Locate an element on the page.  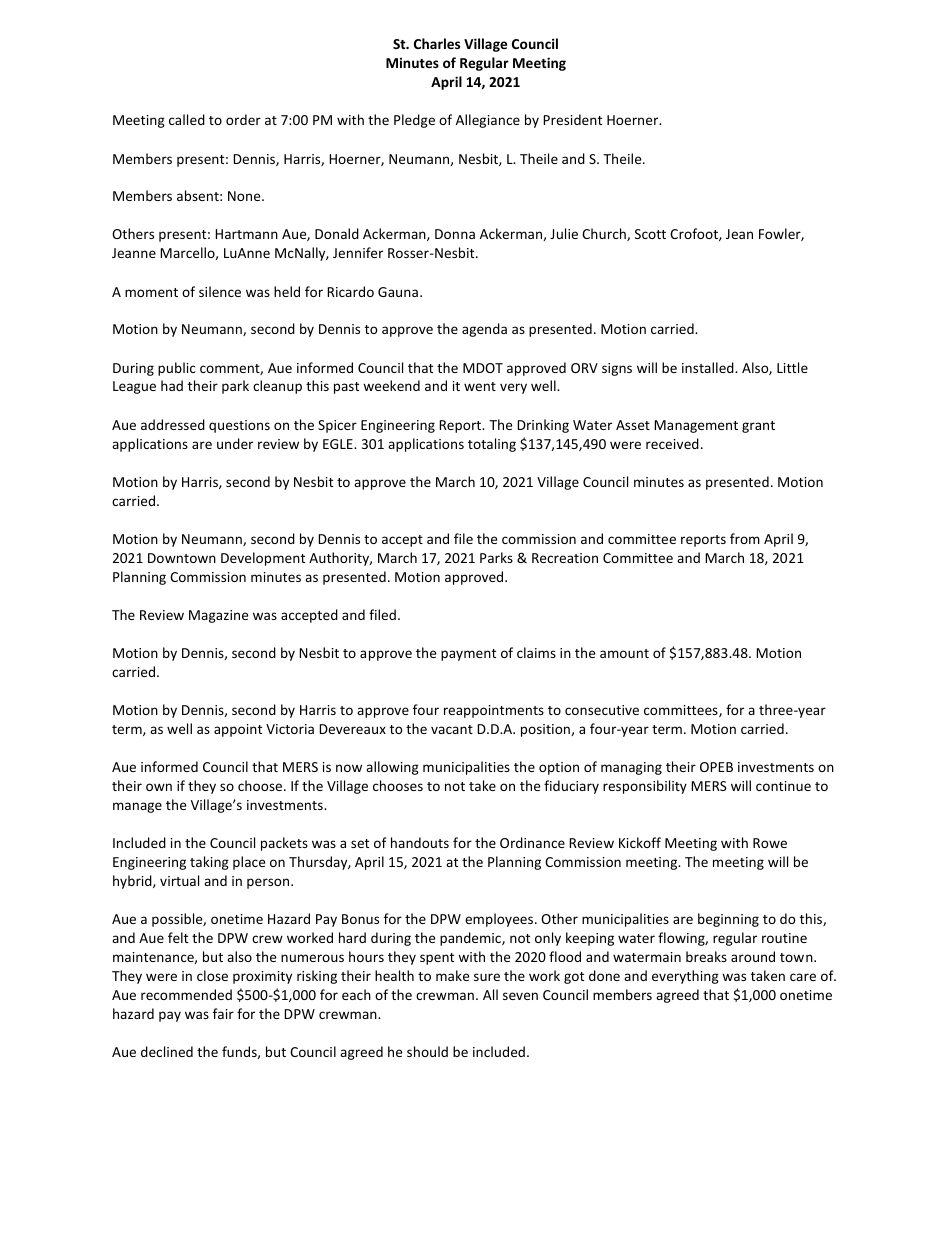
Charles is located at coordinates (437, 43).
